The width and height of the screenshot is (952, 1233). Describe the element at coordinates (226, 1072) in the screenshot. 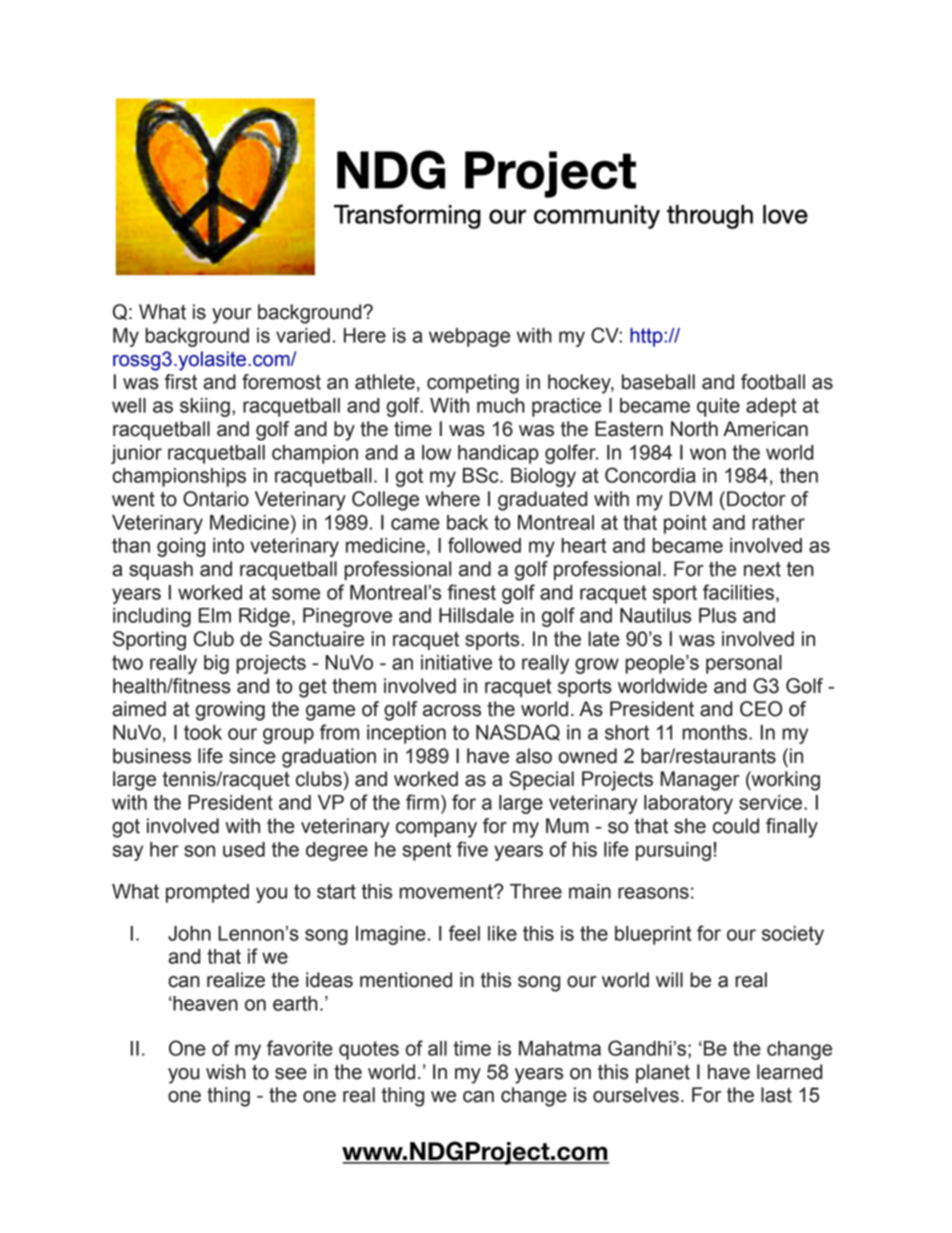

I see `wish` at that location.
